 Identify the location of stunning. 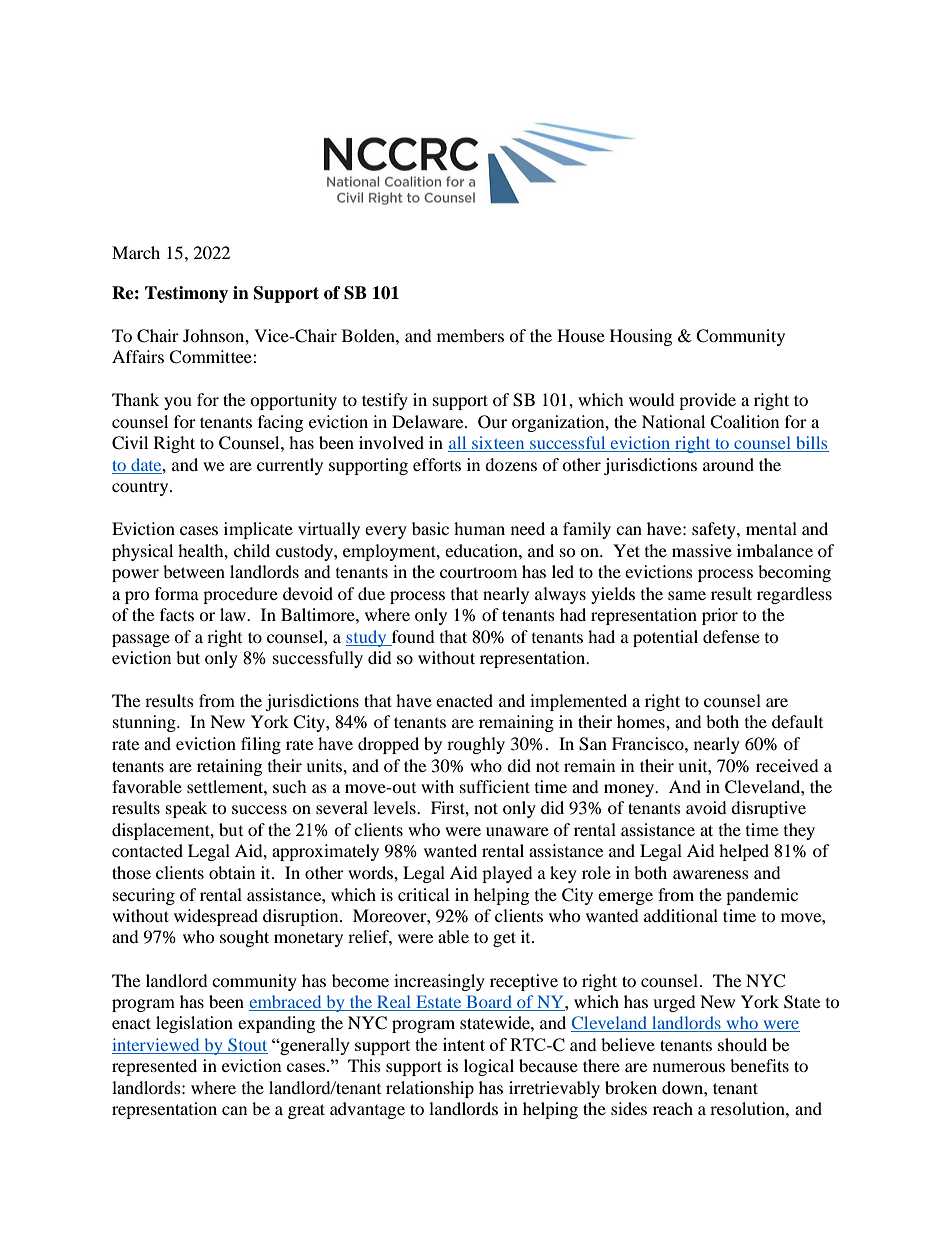
(145, 723).
